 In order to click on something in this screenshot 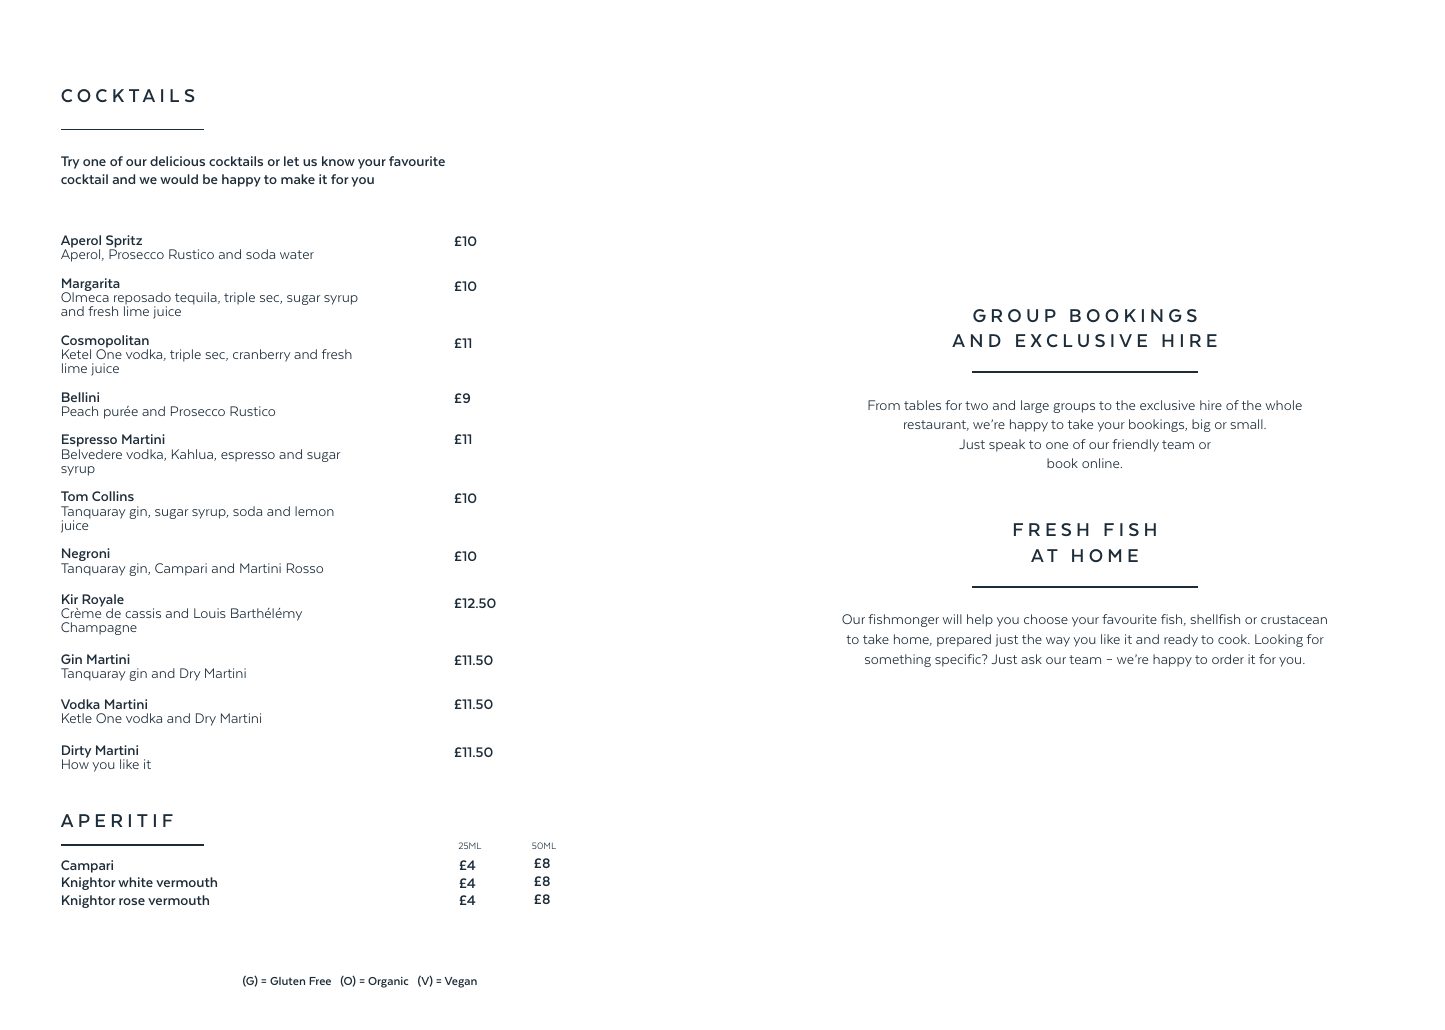, I will do `click(898, 660)`.
